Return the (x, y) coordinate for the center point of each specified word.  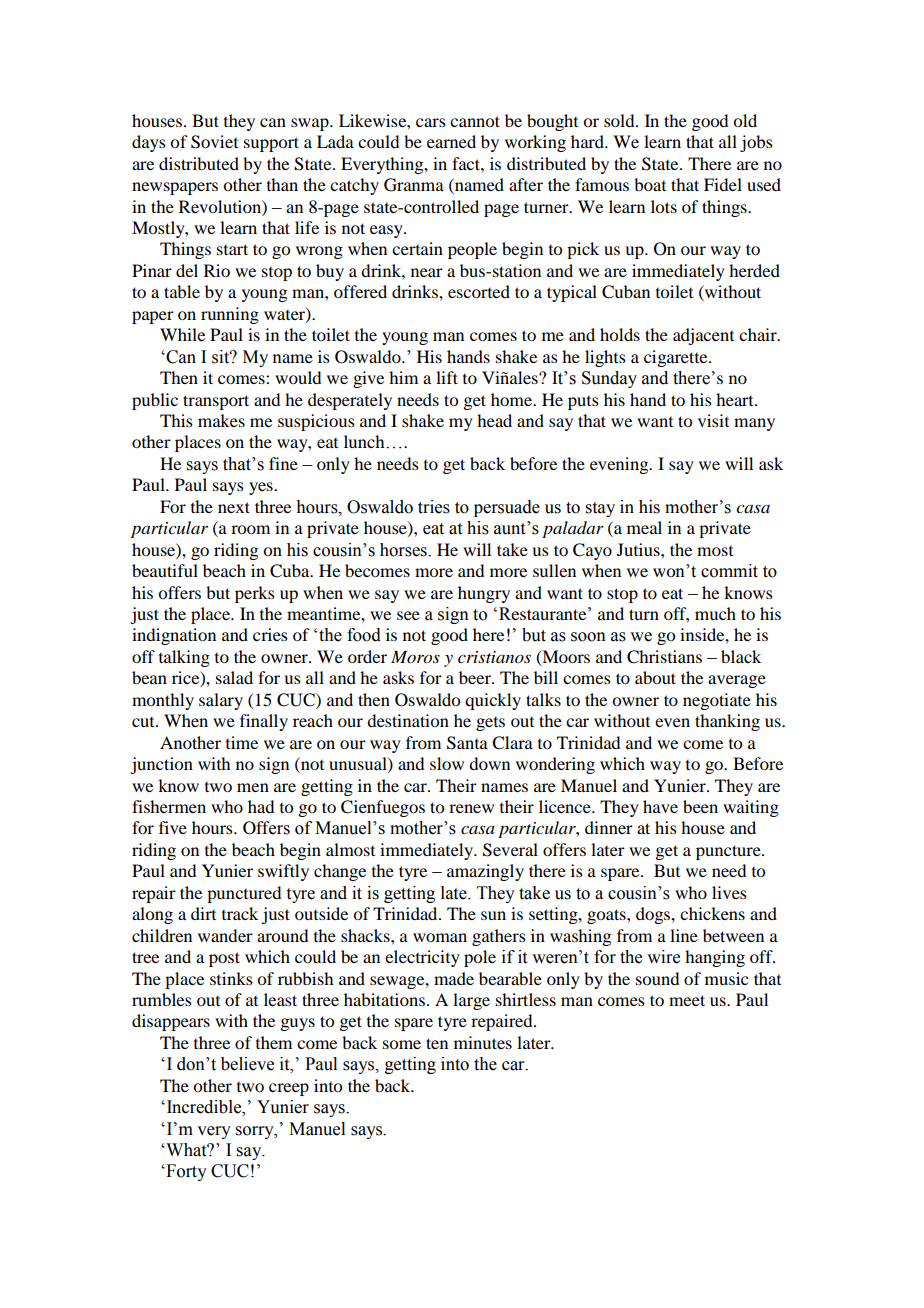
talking (184, 658)
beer (476, 677)
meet (687, 1000)
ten (437, 1043)
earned (451, 141)
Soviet (214, 142)
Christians (664, 657)
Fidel (723, 184)
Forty (185, 1172)
